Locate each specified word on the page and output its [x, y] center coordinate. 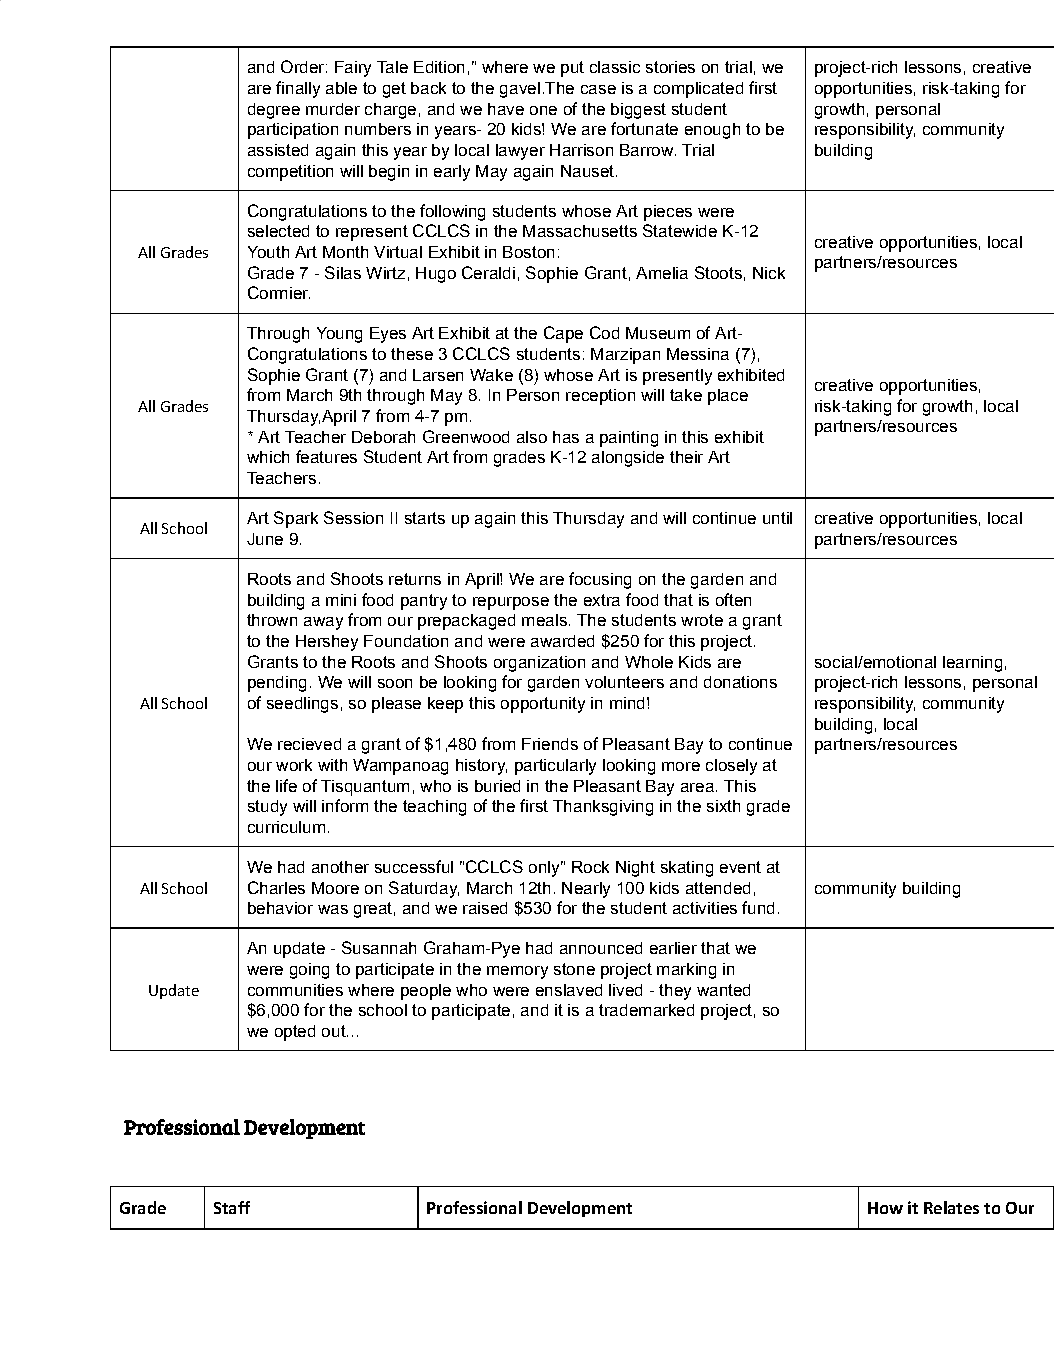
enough [712, 131]
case [598, 89]
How [885, 1208]
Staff [232, 1207]
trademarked [646, 1010]
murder [333, 109]
